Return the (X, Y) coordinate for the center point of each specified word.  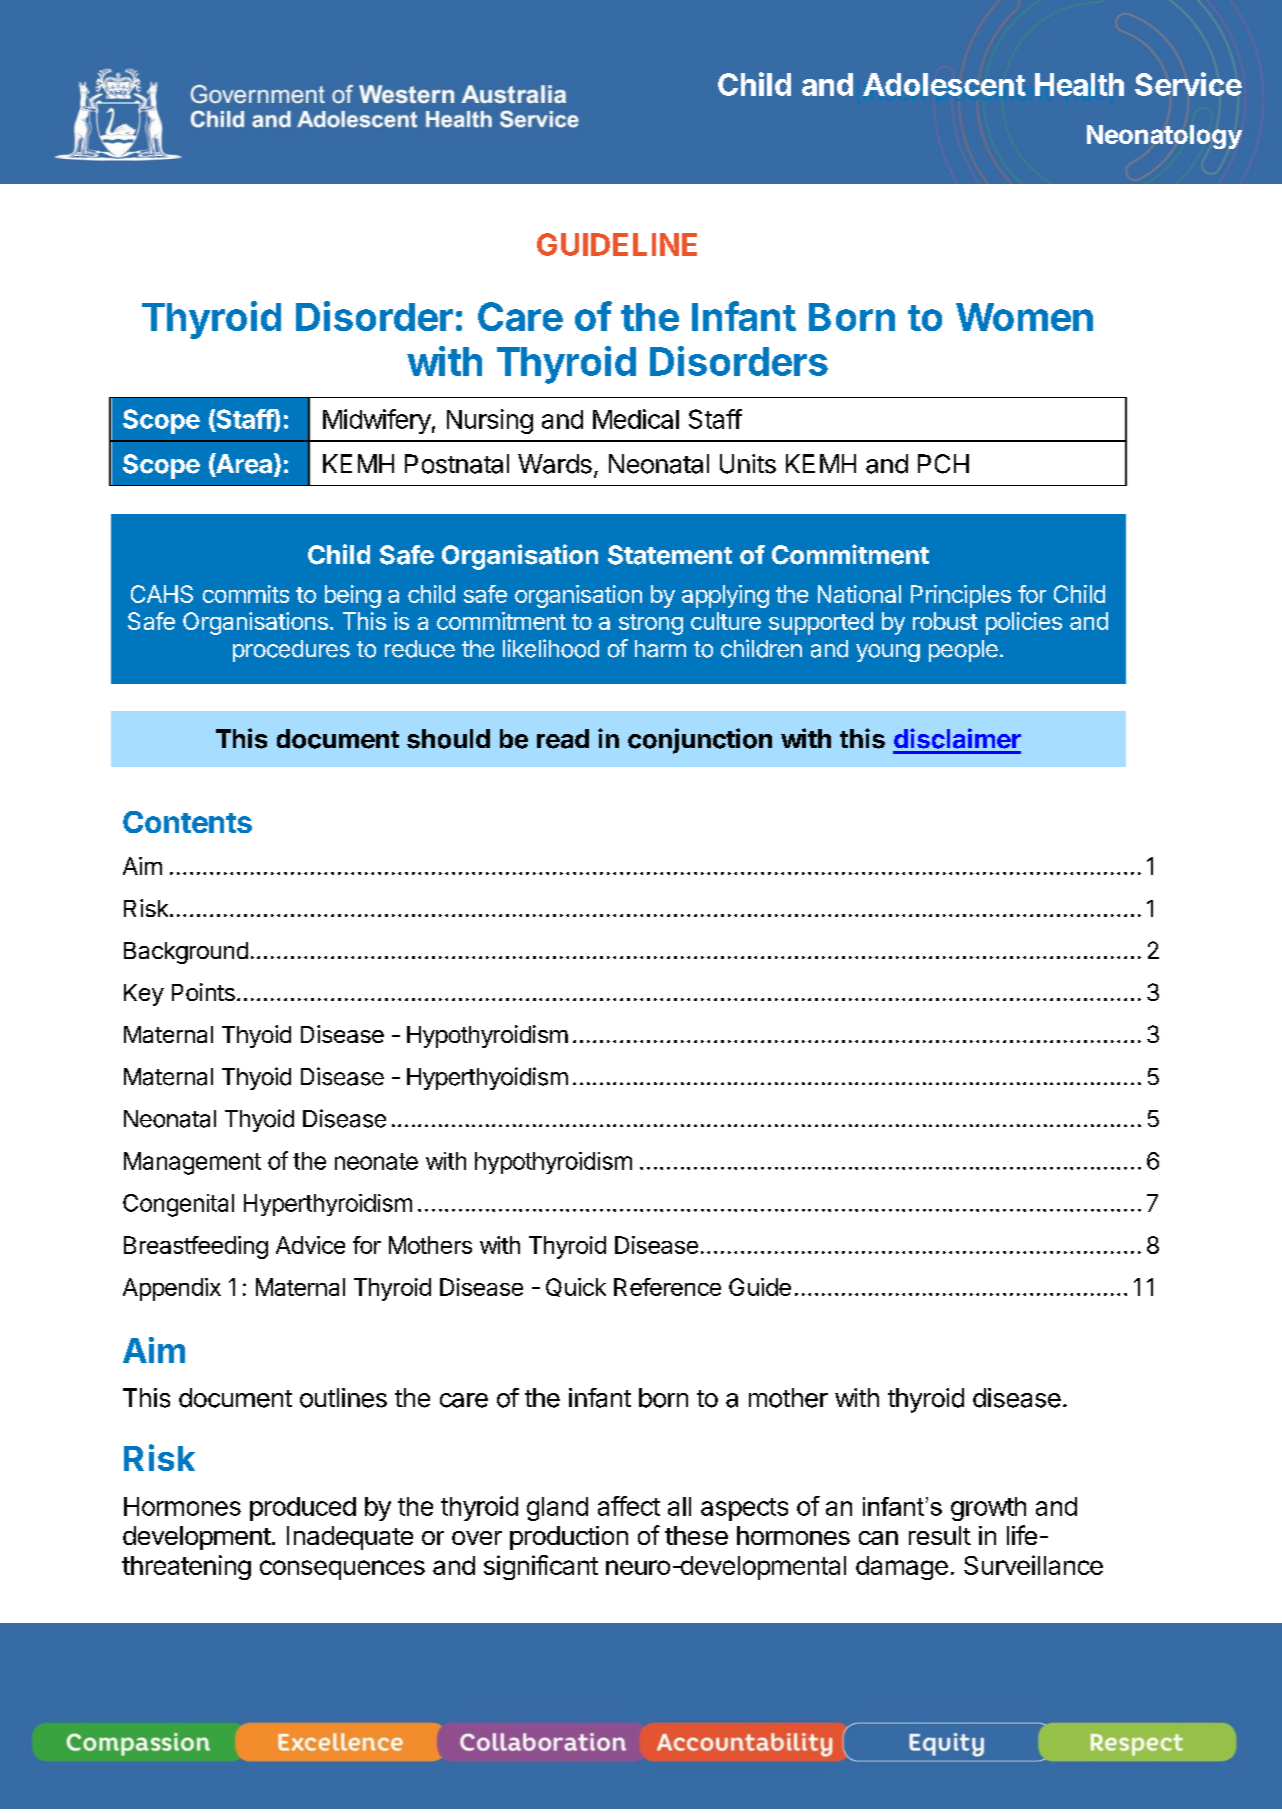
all (679, 1506)
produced (303, 1509)
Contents (187, 822)
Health (1079, 84)
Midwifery (377, 421)
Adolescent (944, 84)
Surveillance (1033, 1565)
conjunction (700, 741)
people (963, 651)
